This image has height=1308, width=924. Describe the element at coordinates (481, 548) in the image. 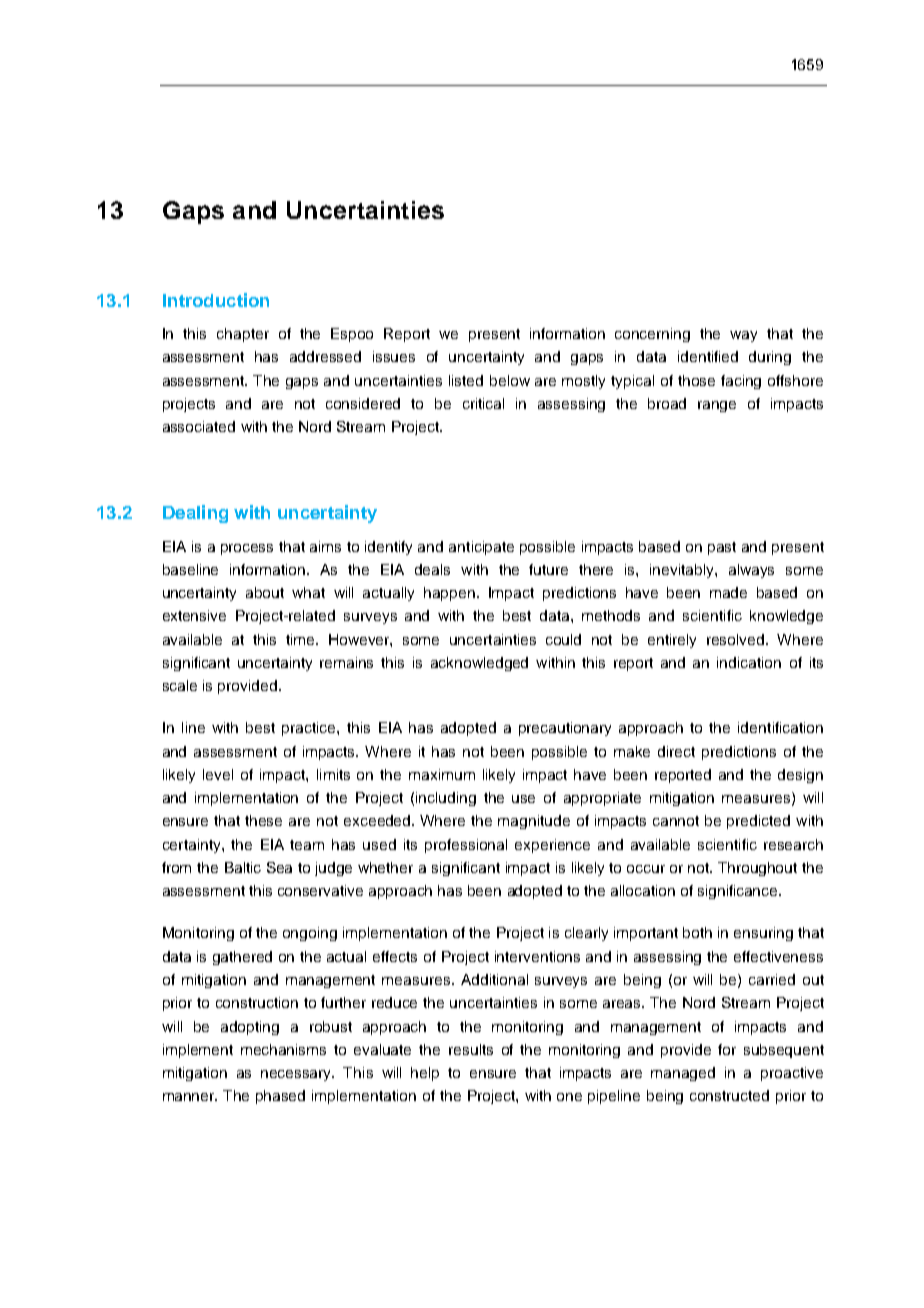

I see `anticipate` at that location.
